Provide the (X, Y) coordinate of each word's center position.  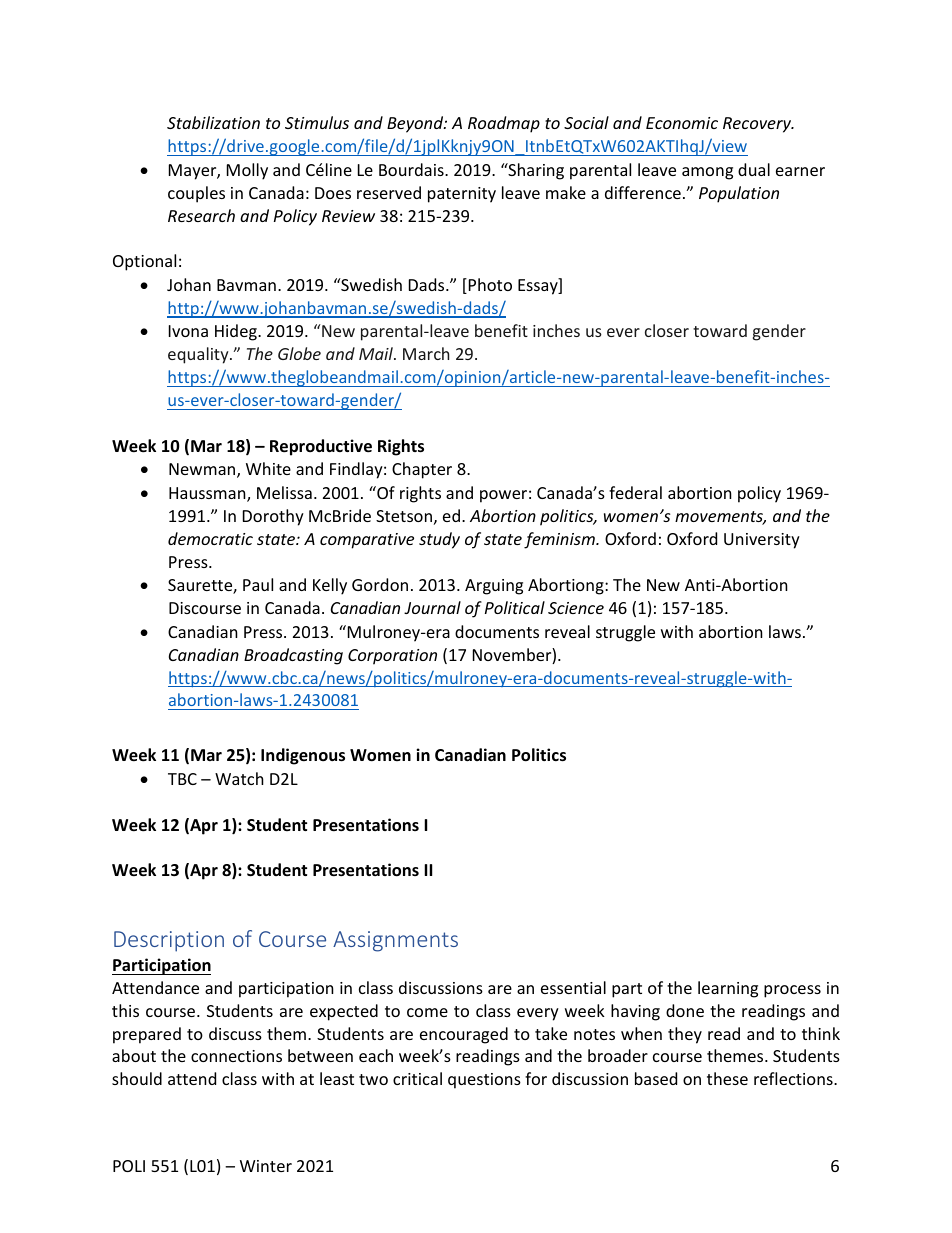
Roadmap (504, 124)
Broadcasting (293, 656)
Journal (432, 607)
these (727, 1078)
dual (754, 169)
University (762, 541)
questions (484, 1081)
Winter (266, 1166)
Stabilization (213, 122)
